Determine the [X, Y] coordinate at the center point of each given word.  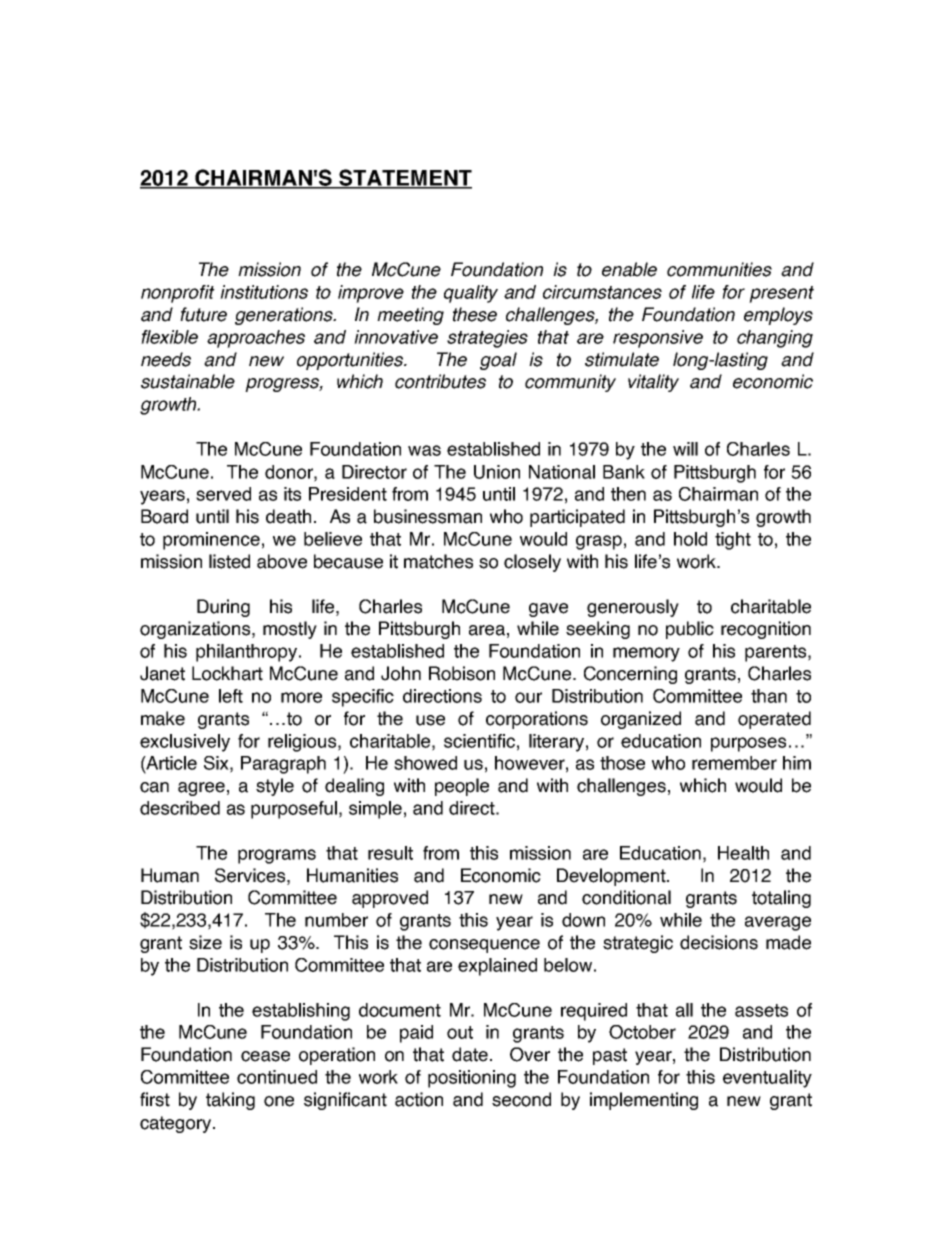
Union [497, 472]
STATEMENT [404, 179]
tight [733, 541]
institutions [264, 292]
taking [230, 1101]
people [462, 787]
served [223, 494]
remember [734, 763]
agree [201, 789]
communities [719, 269]
